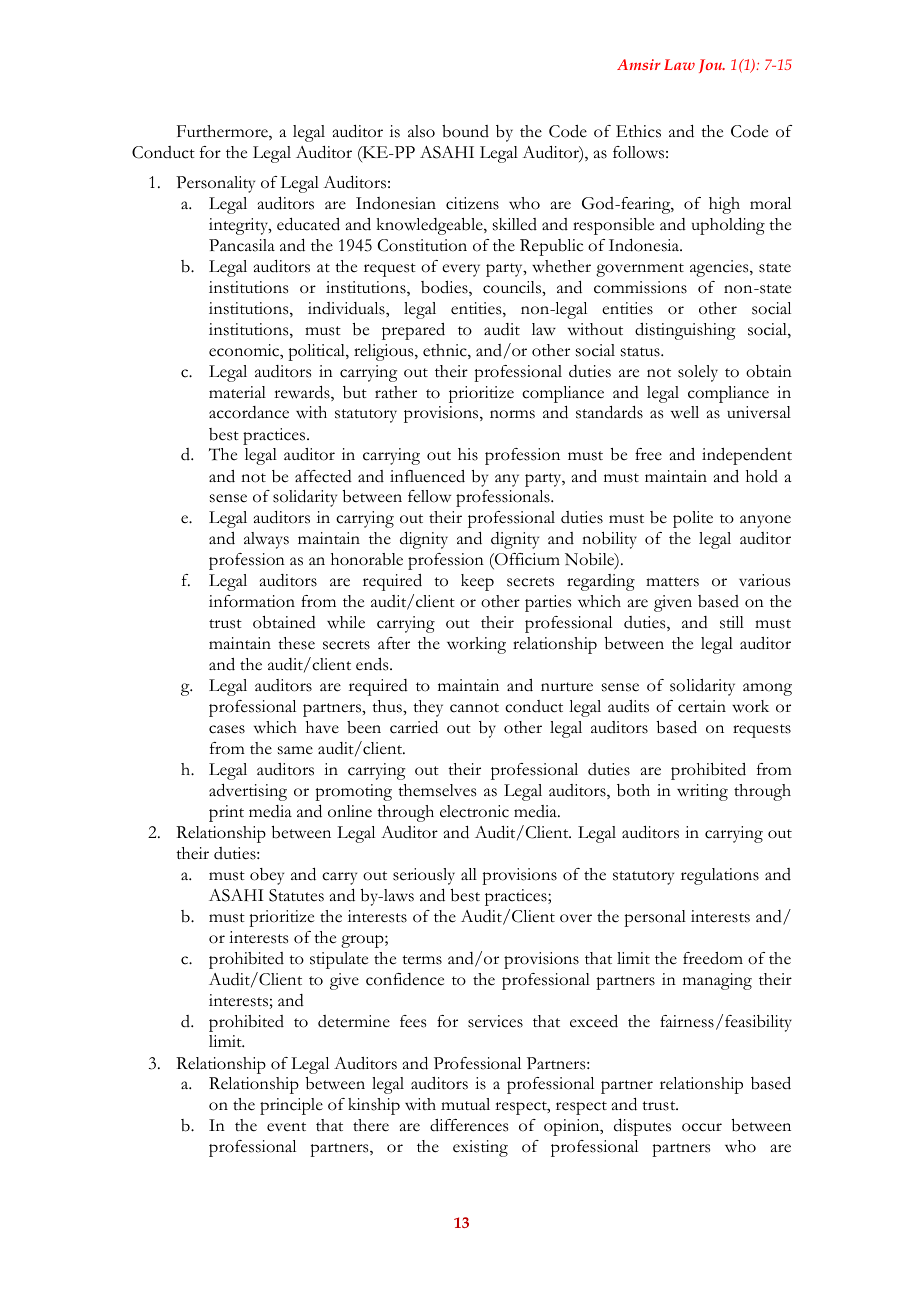  What do you see at coordinates (291, 1106) in the document?
I see `principle` at bounding box center [291, 1106].
